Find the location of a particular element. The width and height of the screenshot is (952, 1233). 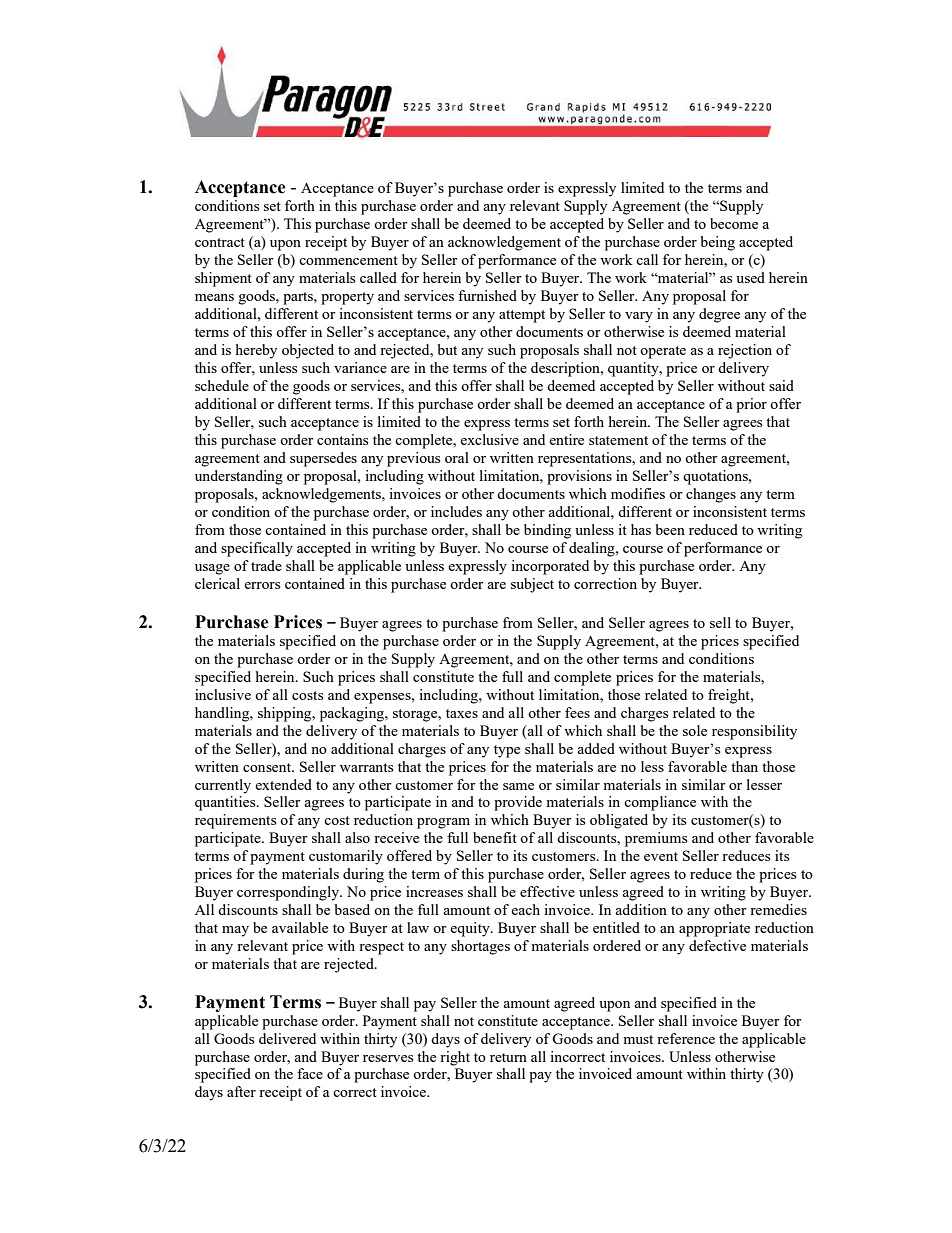

extended is located at coordinates (283, 784).
